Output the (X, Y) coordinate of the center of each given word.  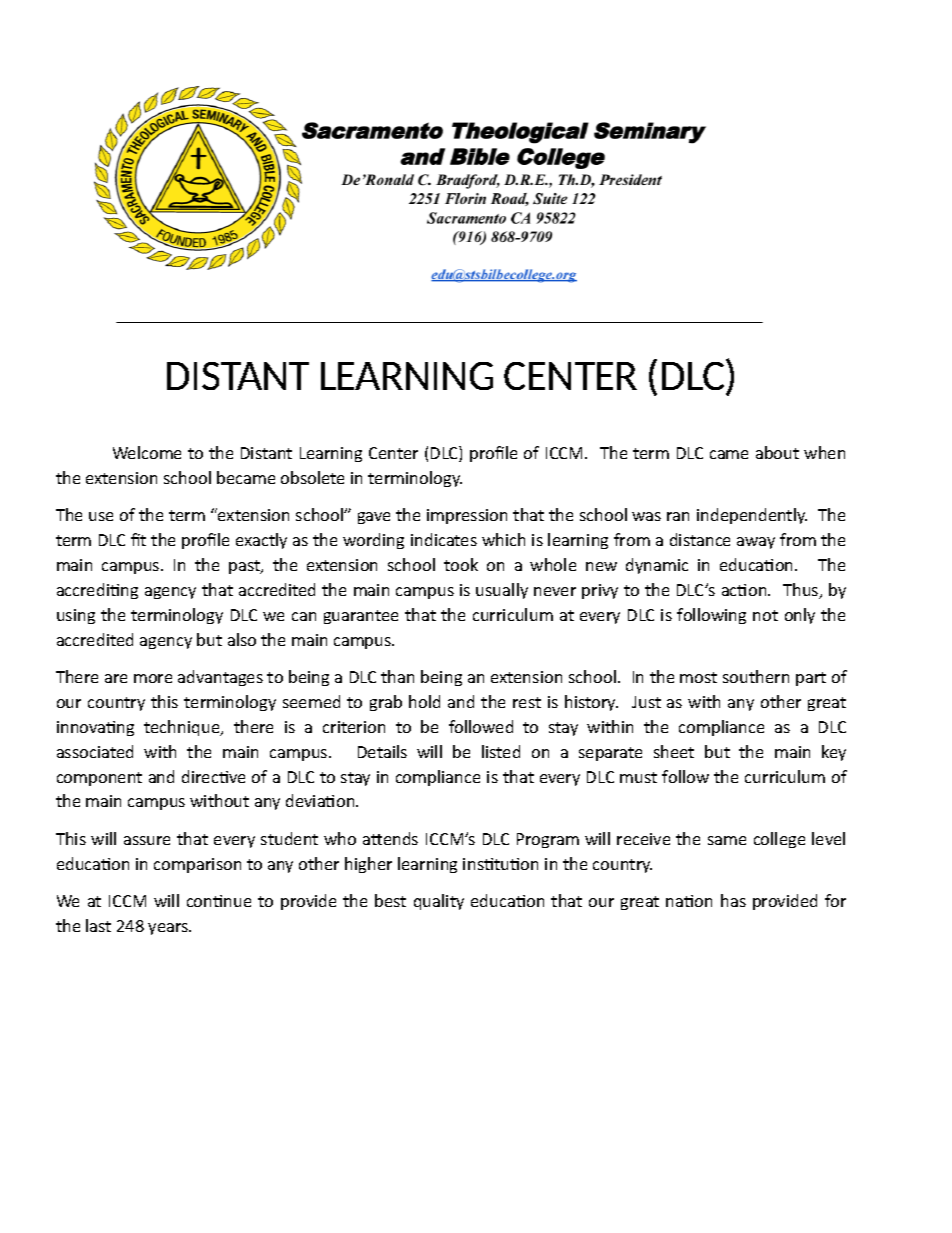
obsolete (312, 477)
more (153, 678)
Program (548, 840)
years (169, 929)
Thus (802, 591)
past (245, 567)
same (727, 840)
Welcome (147, 452)
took (461, 564)
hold (424, 701)
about (777, 452)
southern (756, 676)
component (99, 779)
